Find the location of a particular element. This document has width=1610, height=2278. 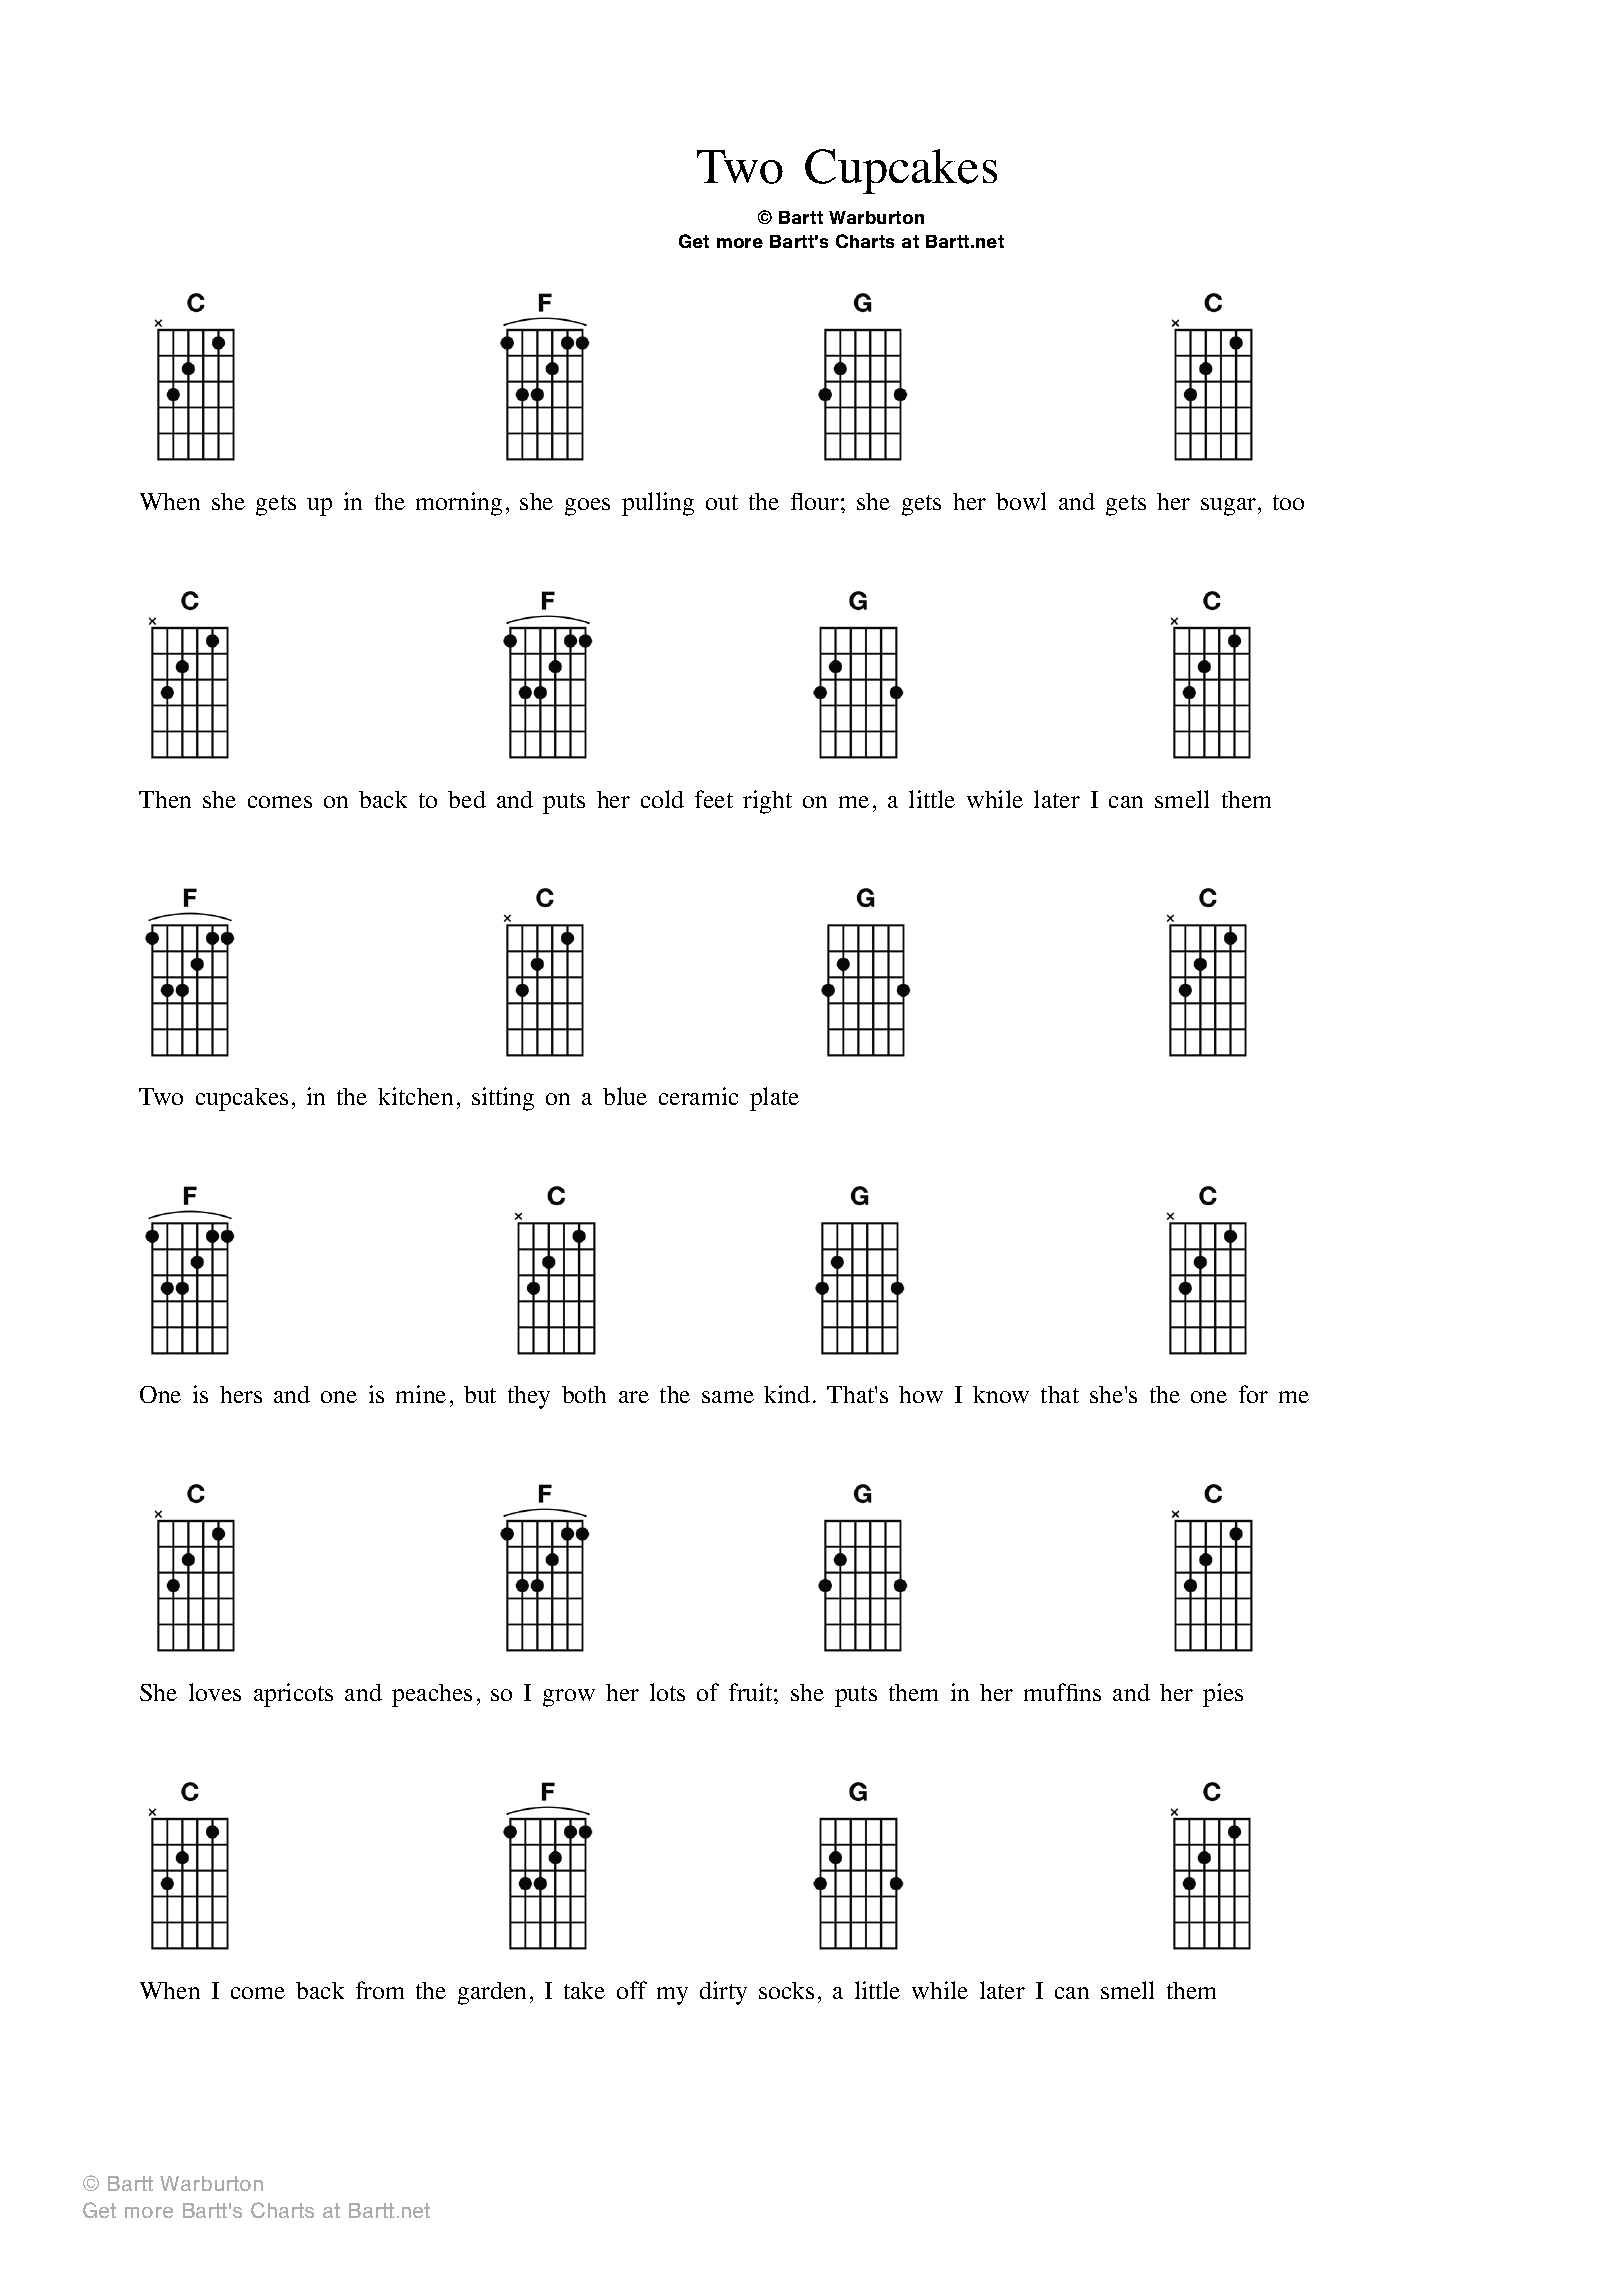

same is located at coordinates (728, 1397).
